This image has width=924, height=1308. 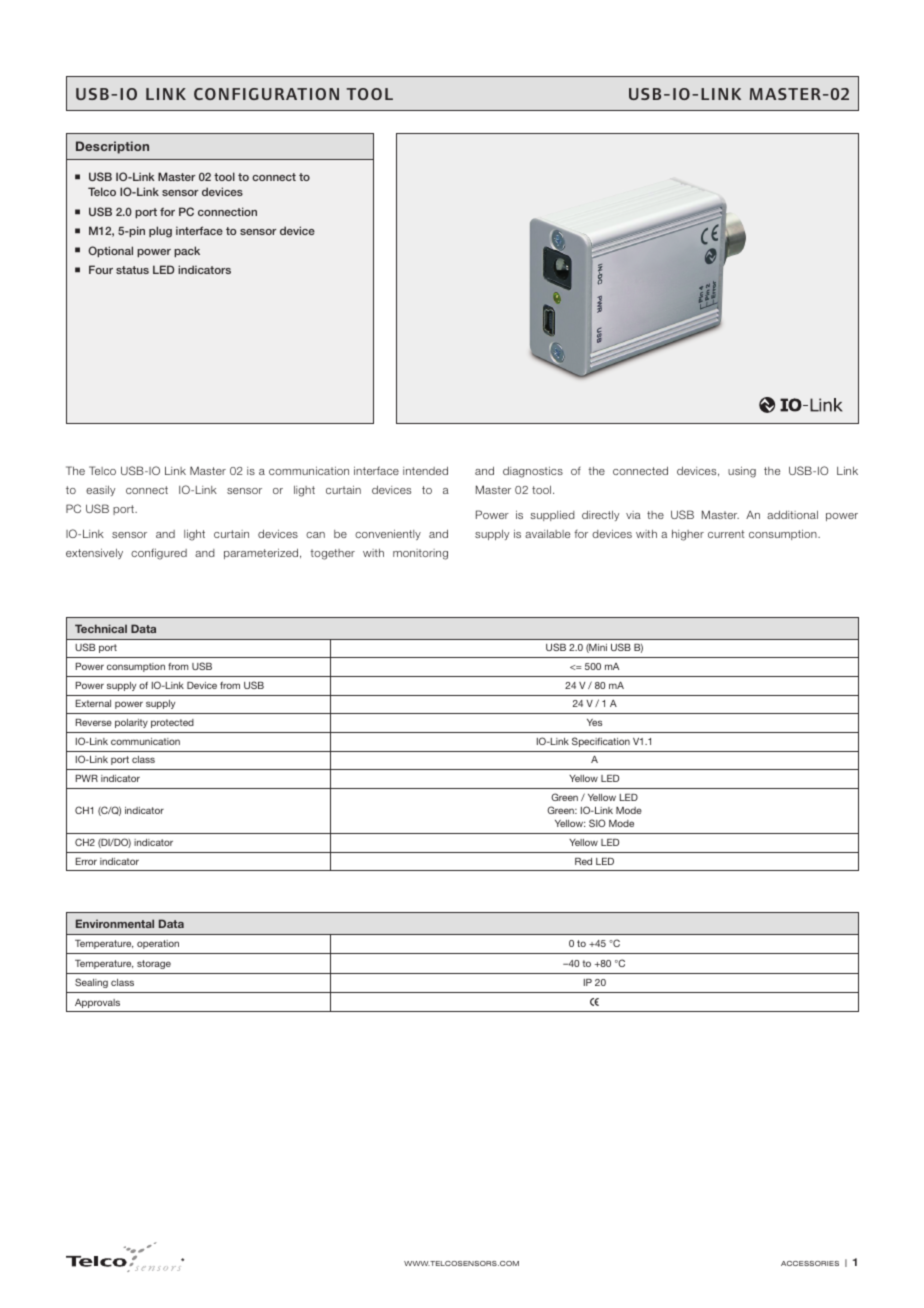 What do you see at coordinates (597, 823) in the image?
I see `SIO` at bounding box center [597, 823].
